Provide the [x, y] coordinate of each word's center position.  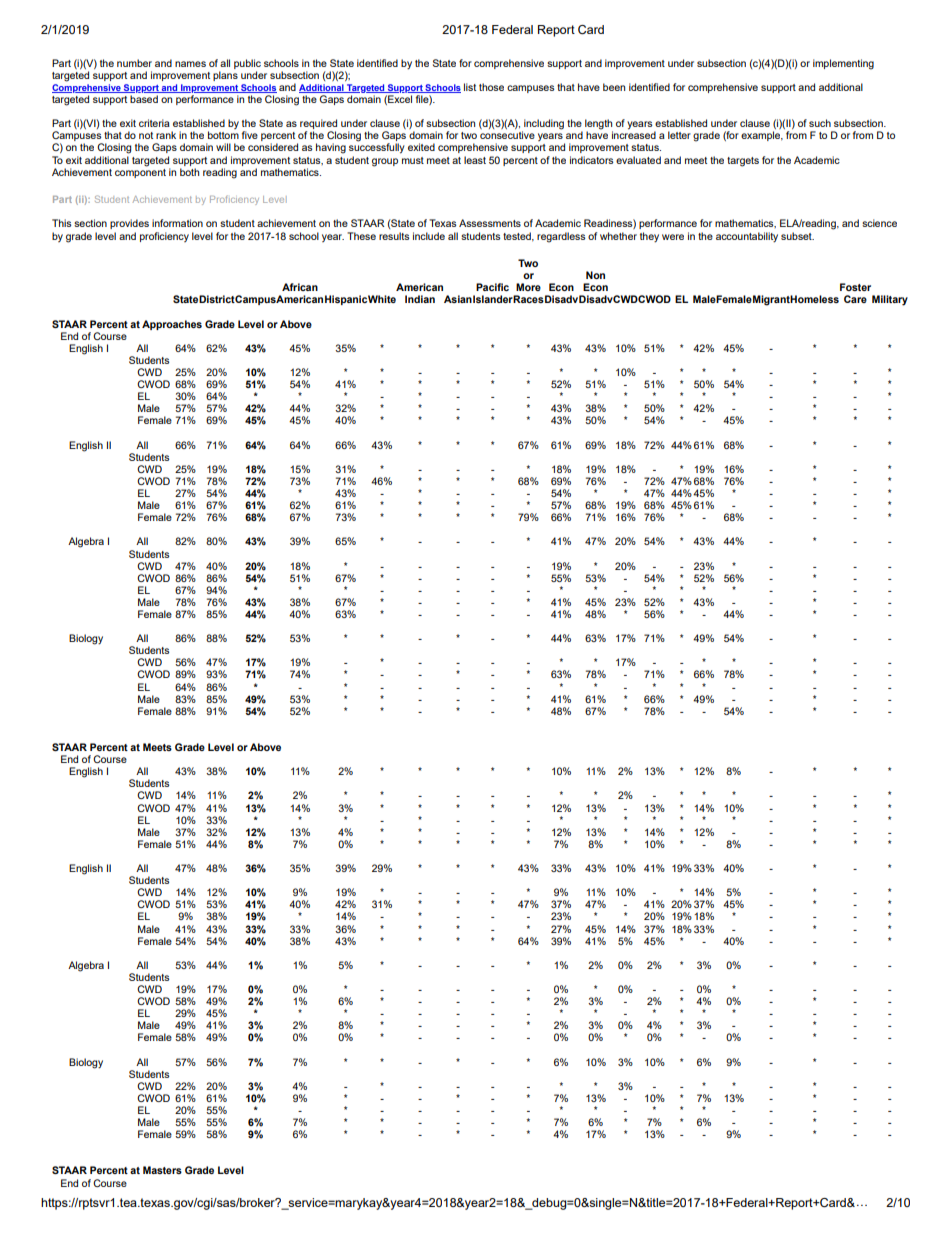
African [300, 287]
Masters [162, 1170]
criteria [154, 123]
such [820, 123]
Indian [420, 299]
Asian [458, 299]
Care [855, 299]
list [470, 87]
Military [890, 300]
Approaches [172, 325]
